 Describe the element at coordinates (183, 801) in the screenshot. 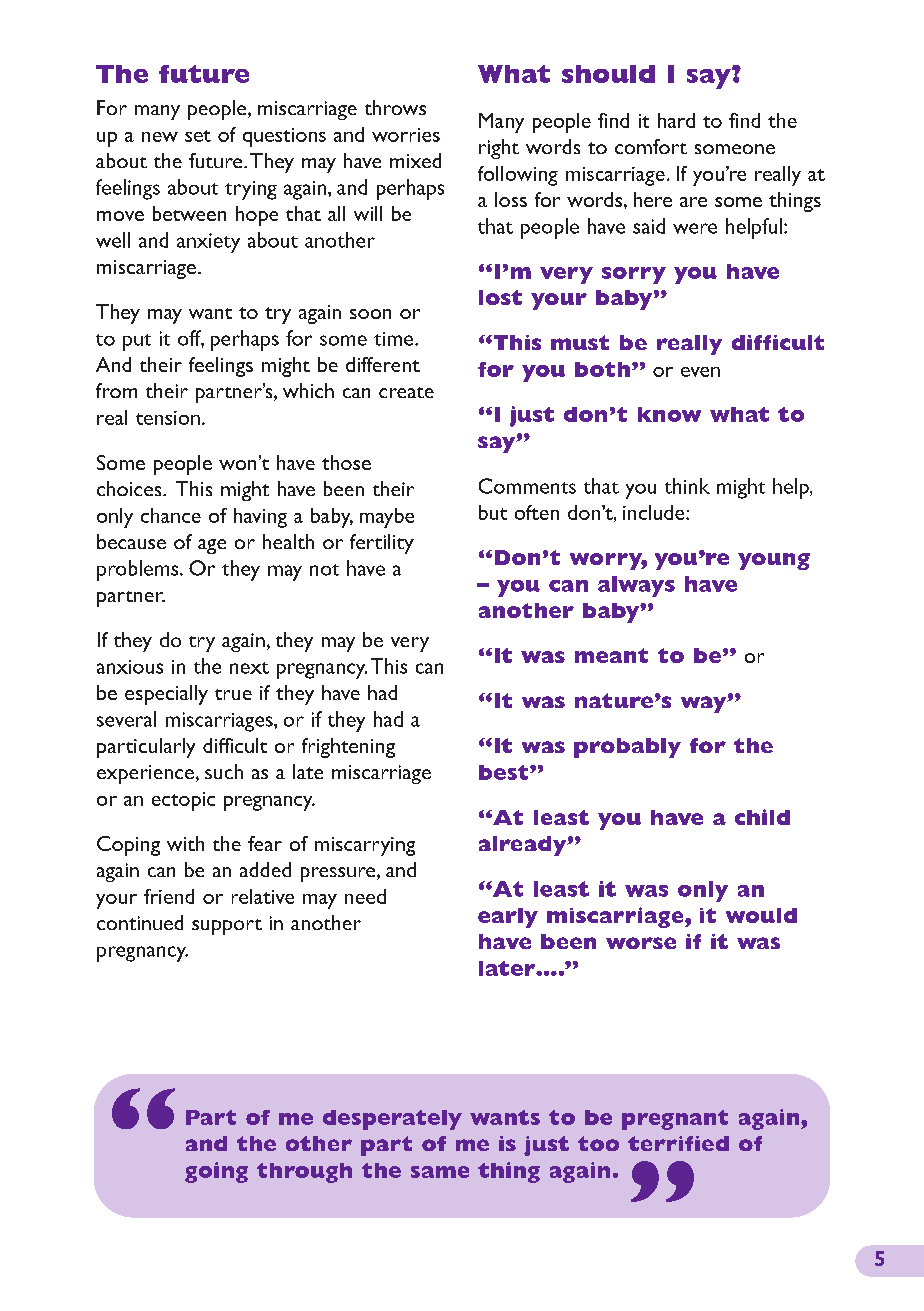

I see `ectopic` at that location.
